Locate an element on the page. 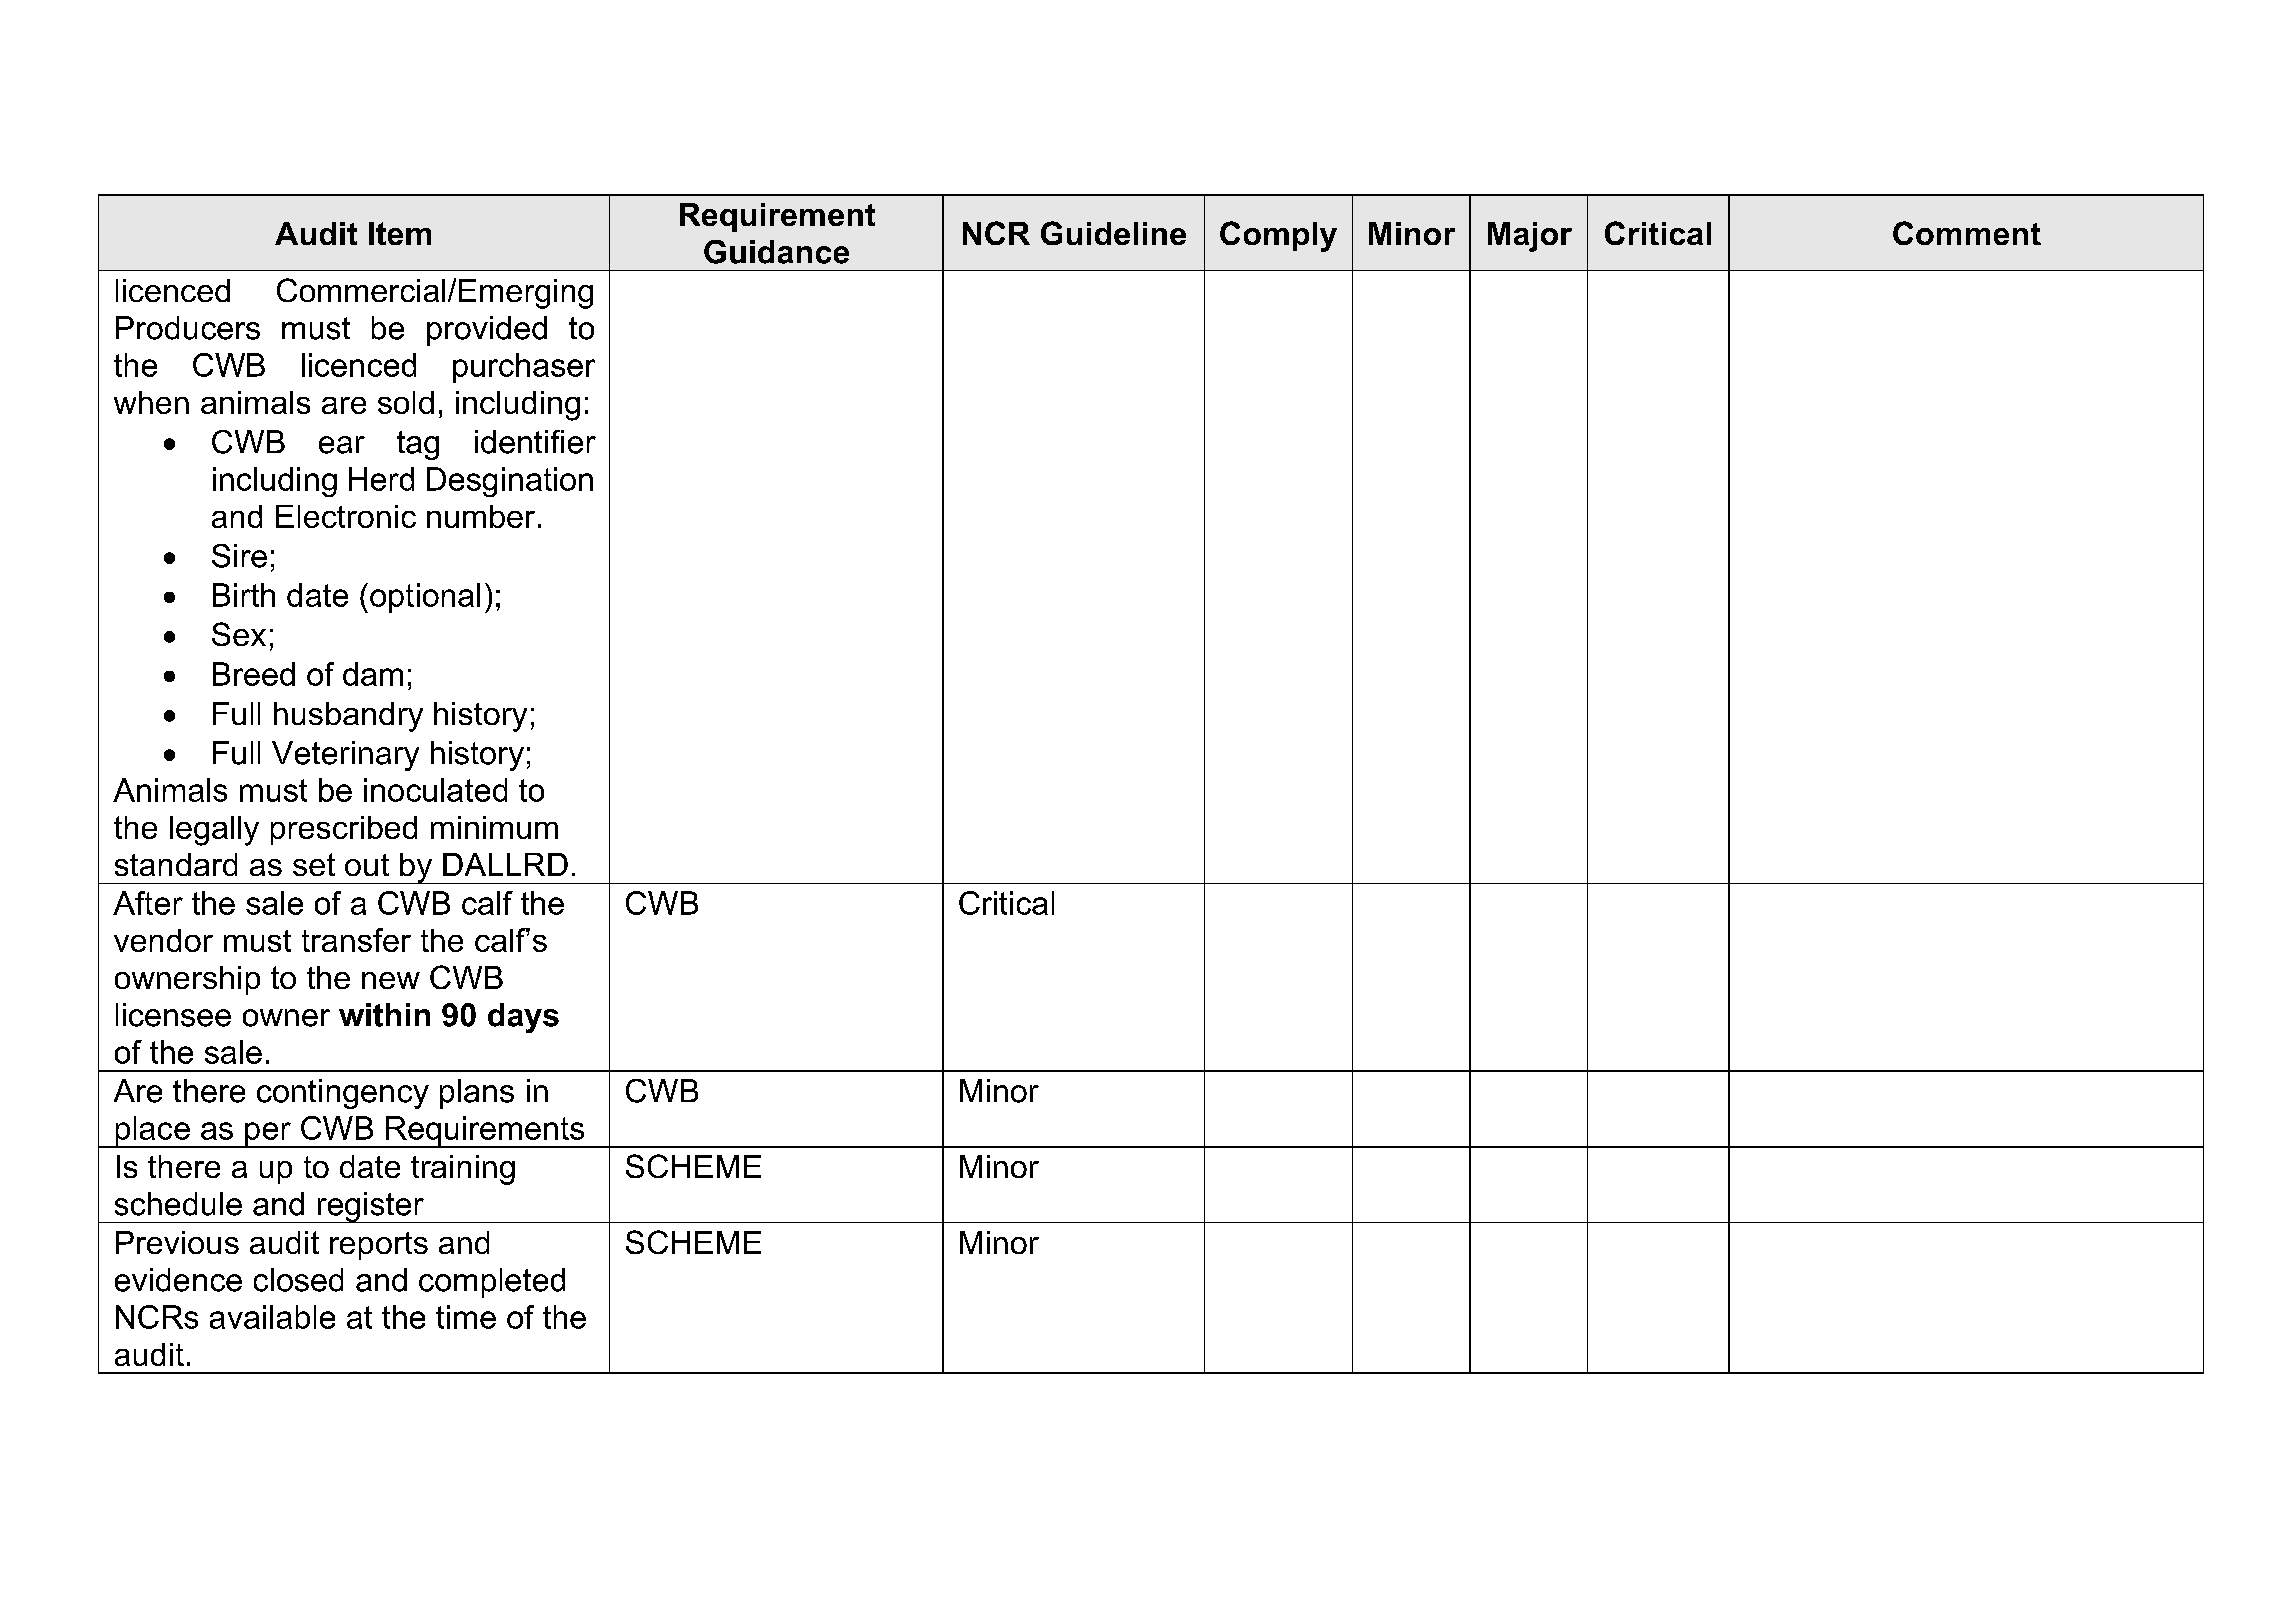 The image size is (2273, 1607). Item is located at coordinates (400, 233).
